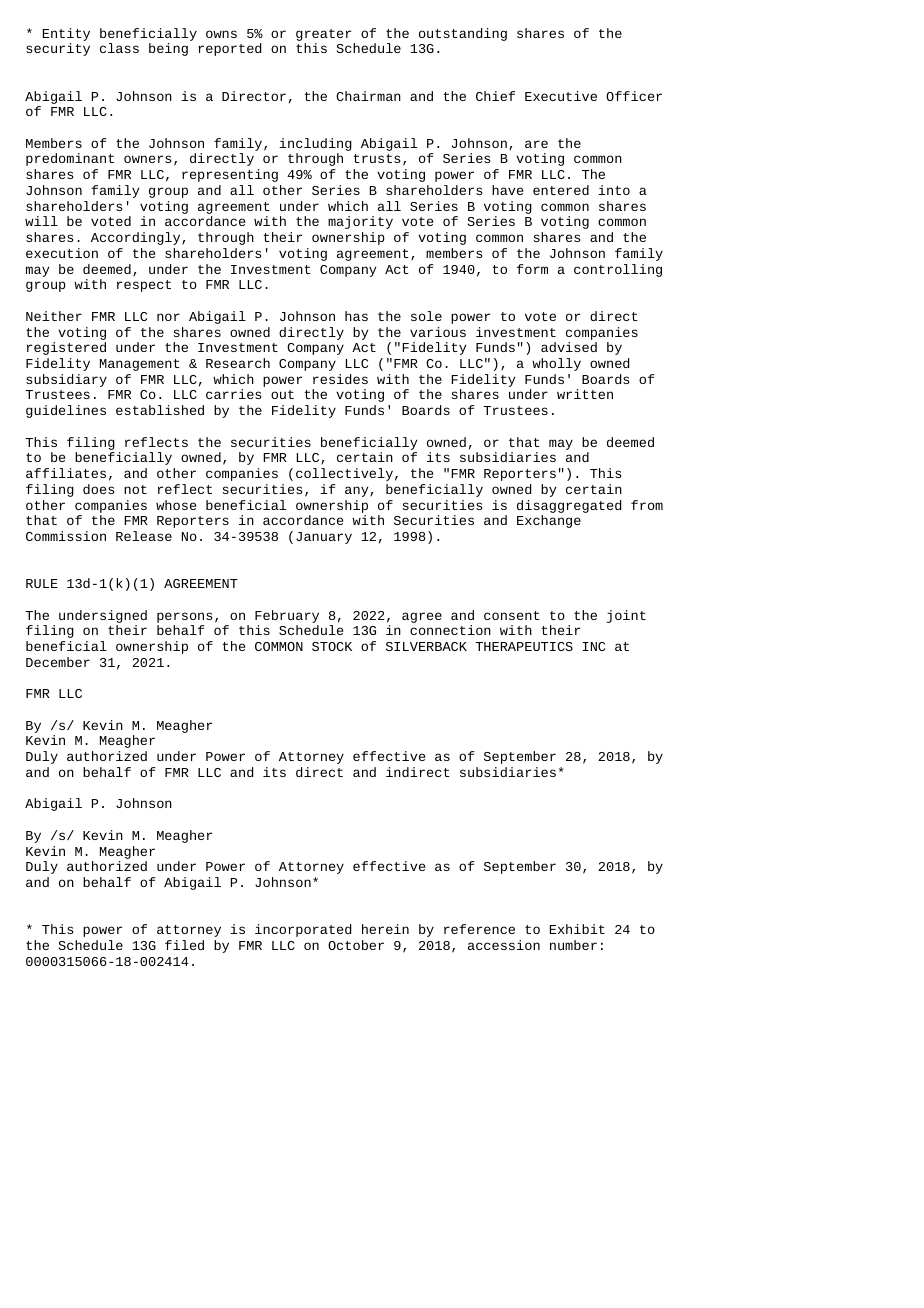  Describe the element at coordinates (344, 474) in the screenshot. I see `collectively` at that location.
